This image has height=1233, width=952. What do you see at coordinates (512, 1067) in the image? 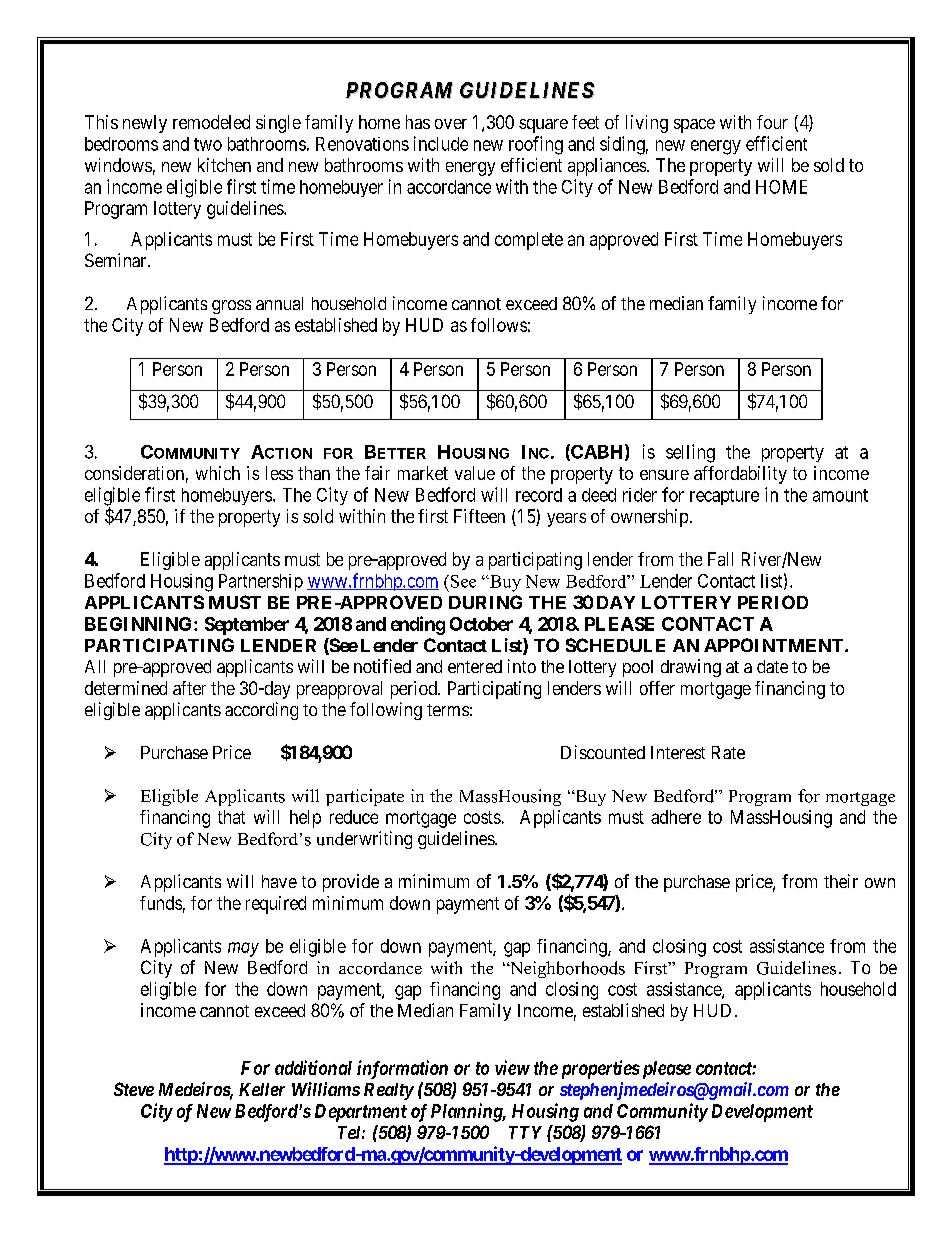
I see `view` at bounding box center [512, 1067].
